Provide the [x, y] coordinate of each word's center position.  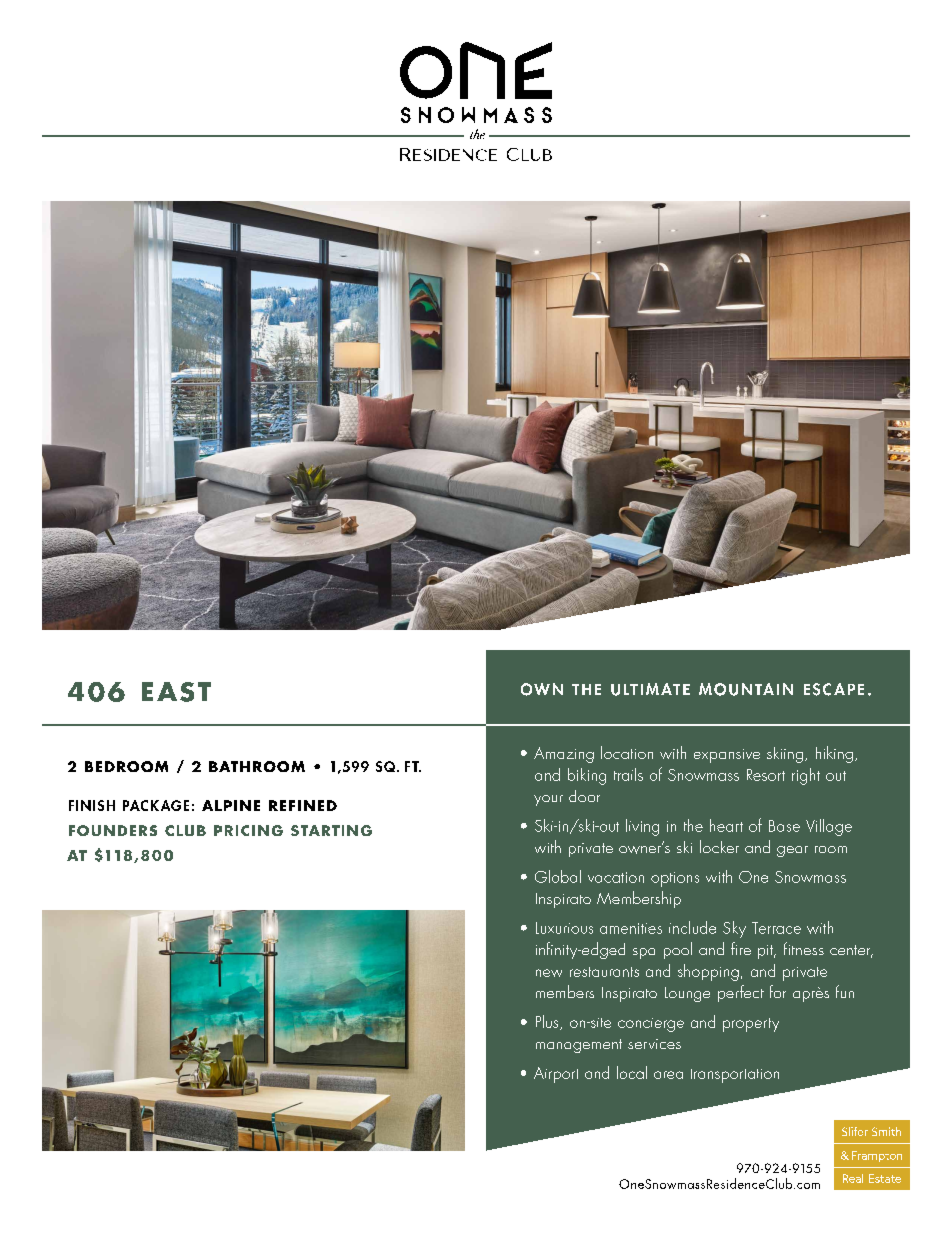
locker [719, 846]
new [549, 973]
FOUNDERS [113, 830]
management [579, 1046]
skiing [785, 755]
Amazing [564, 755]
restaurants [604, 972]
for [778, 991]
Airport [556, 1075]
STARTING [331, 830]
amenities [631, 928]
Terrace [776, 928]
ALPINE [231, 805]
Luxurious [564, 928]
